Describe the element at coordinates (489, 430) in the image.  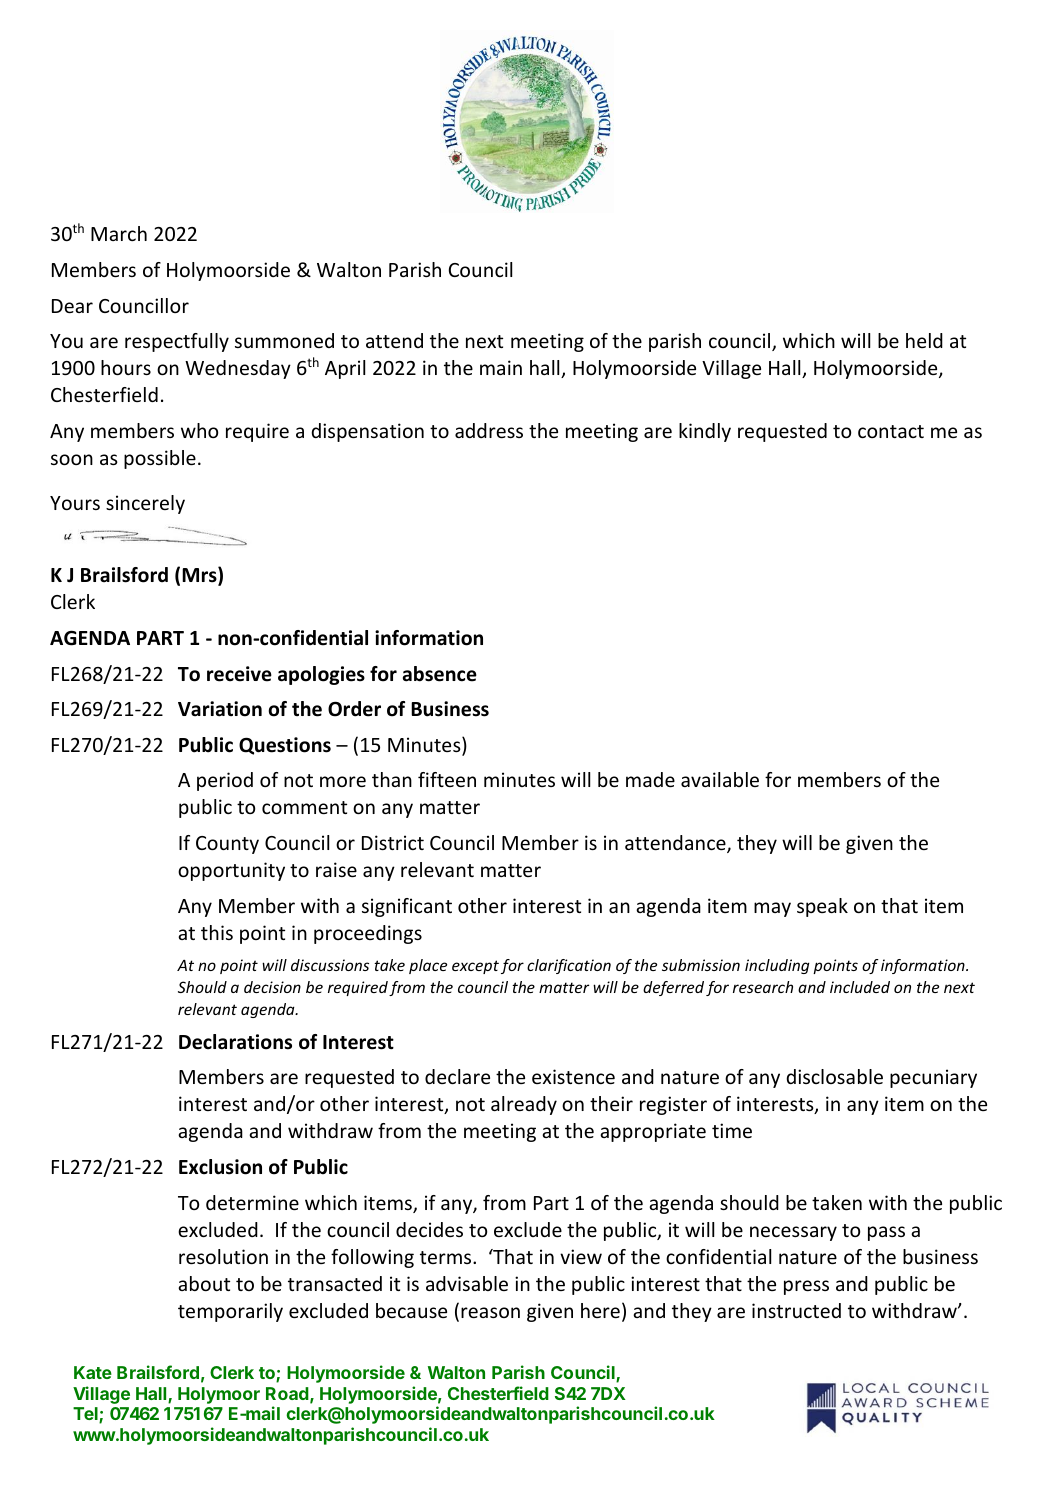
I see `address` at that location.
